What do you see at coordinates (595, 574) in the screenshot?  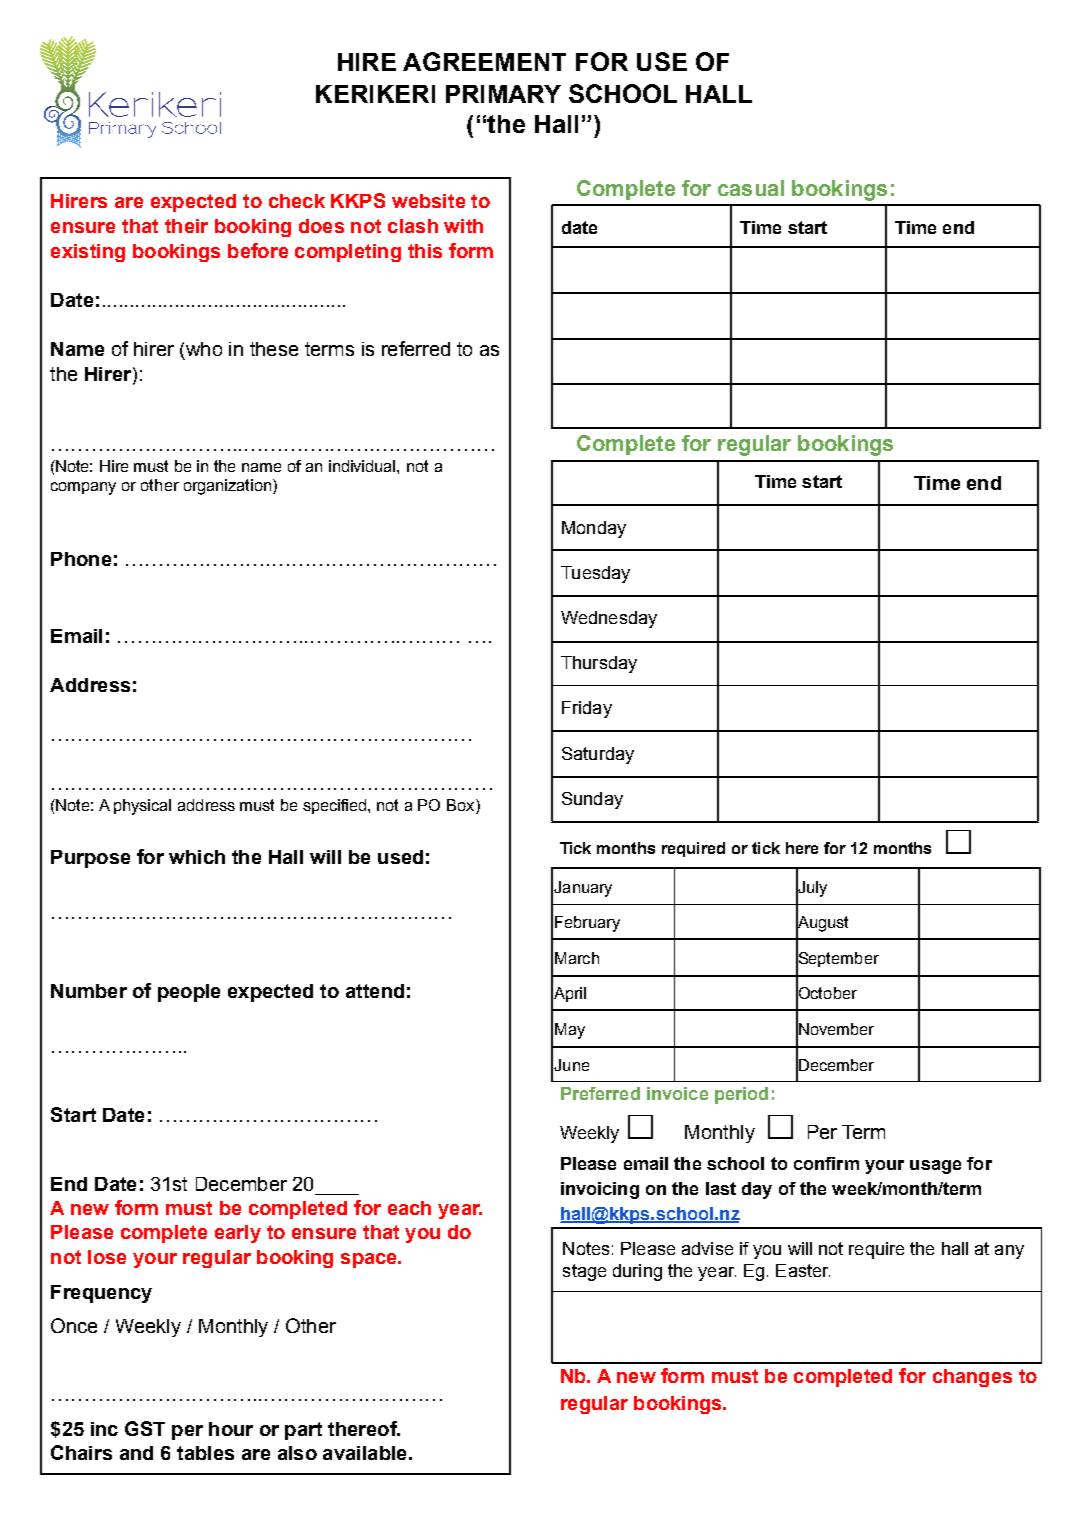 I see `Tuesday` at bounding box center [595, 574].
